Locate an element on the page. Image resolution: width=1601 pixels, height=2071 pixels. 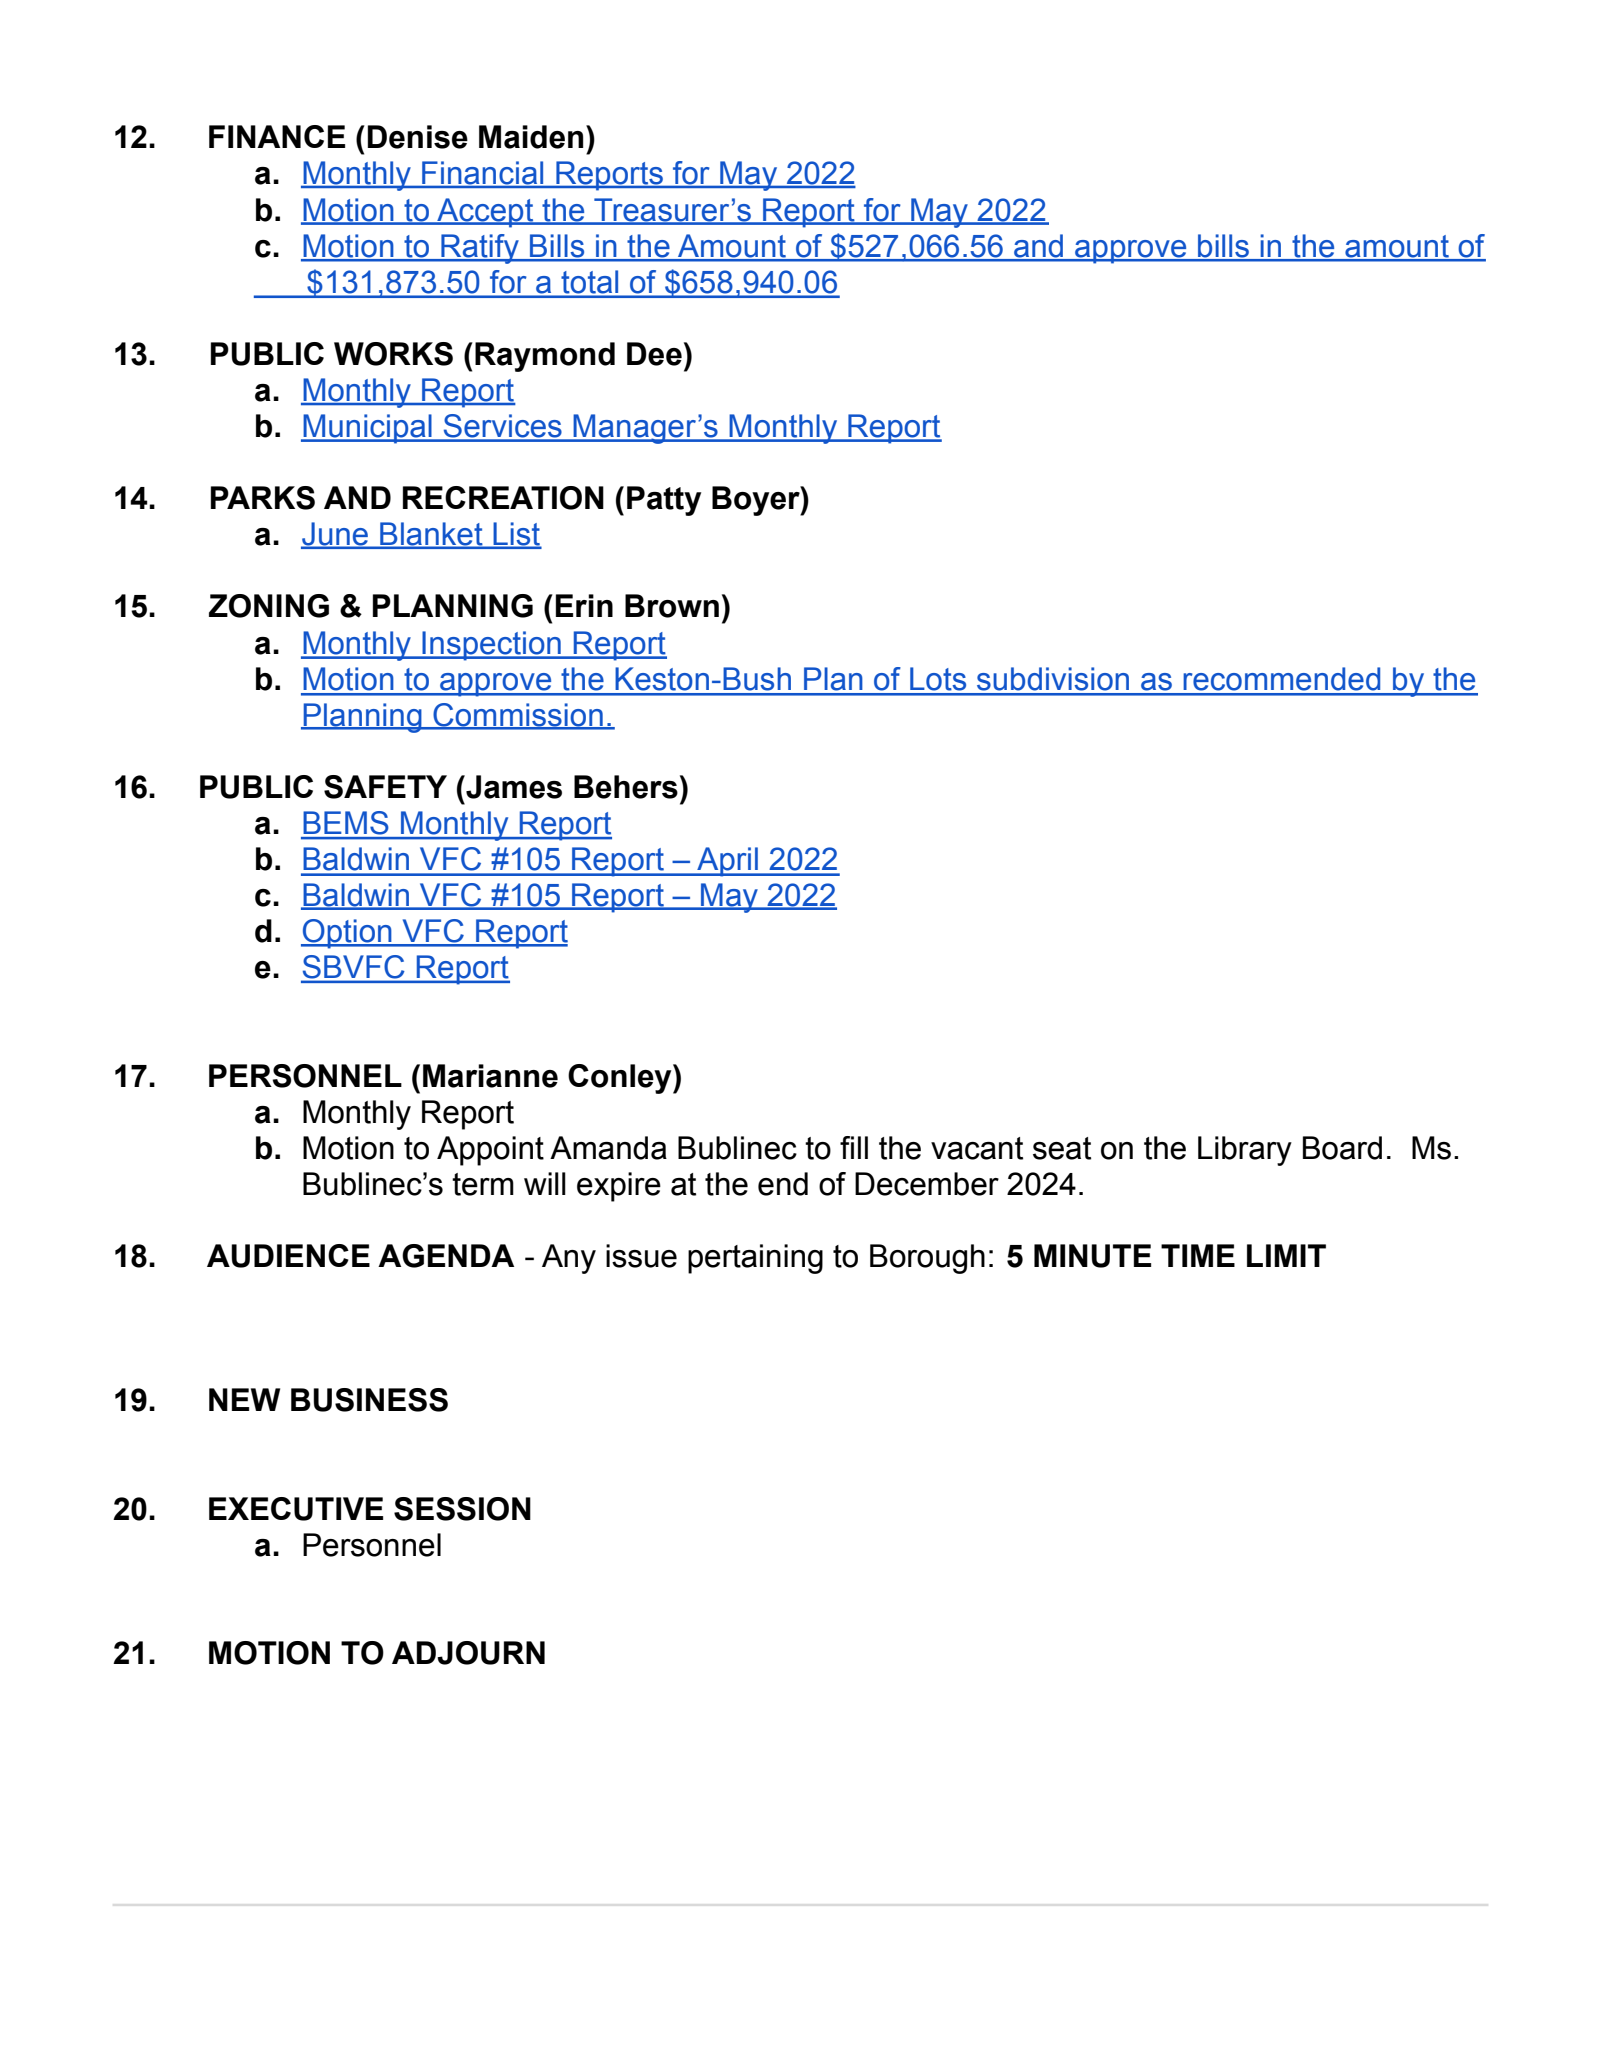
EXECUTIVE is located at coordinates (296, 1509).
